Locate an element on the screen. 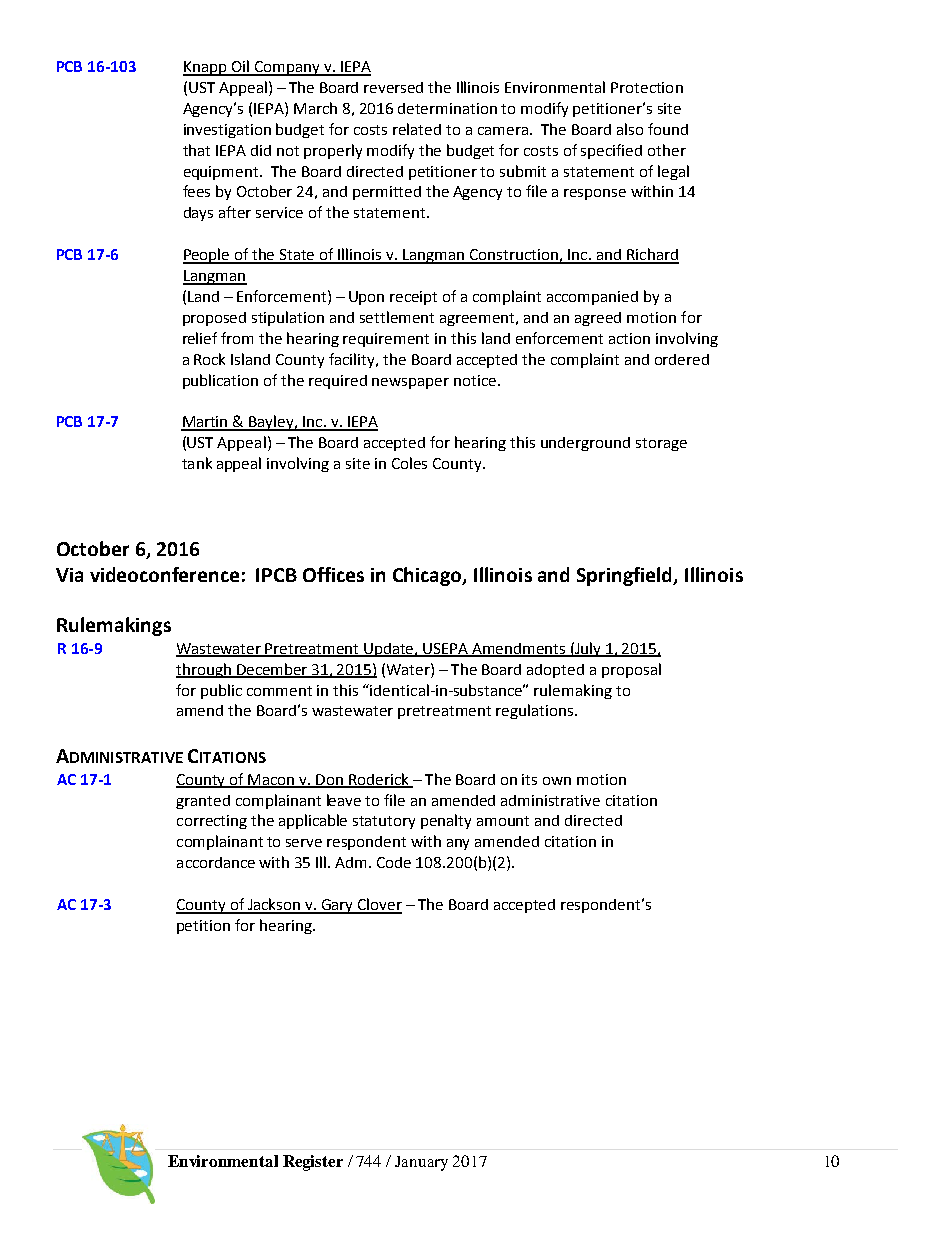 The width and height of the screenshot is (952, 1233). also is located at coordinates (630, 129).
